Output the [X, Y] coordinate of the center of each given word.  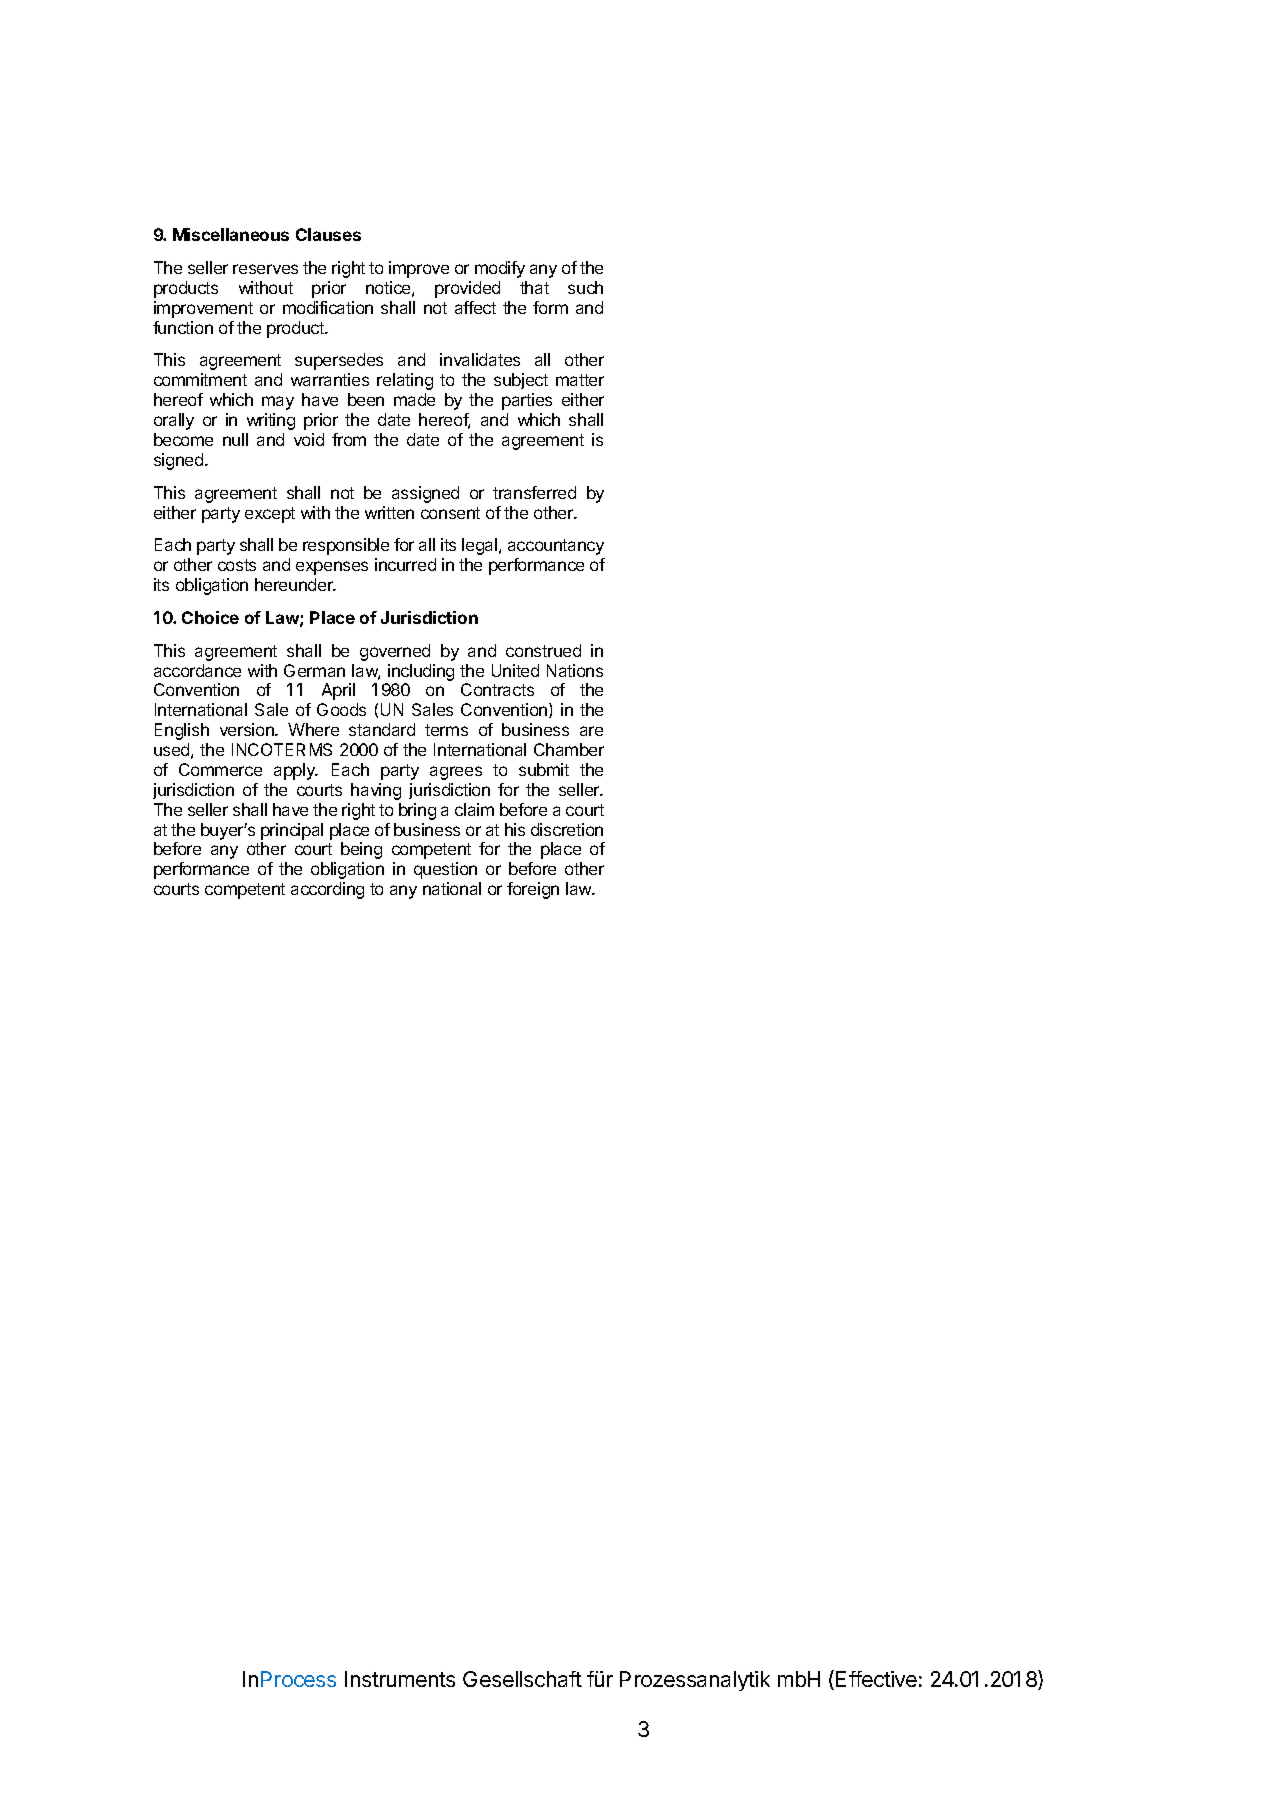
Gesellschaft [522, 1679]
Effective [876, 1679]
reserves [265, 269]
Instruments [400, 1679]
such [585, 287]
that [534, 287]
